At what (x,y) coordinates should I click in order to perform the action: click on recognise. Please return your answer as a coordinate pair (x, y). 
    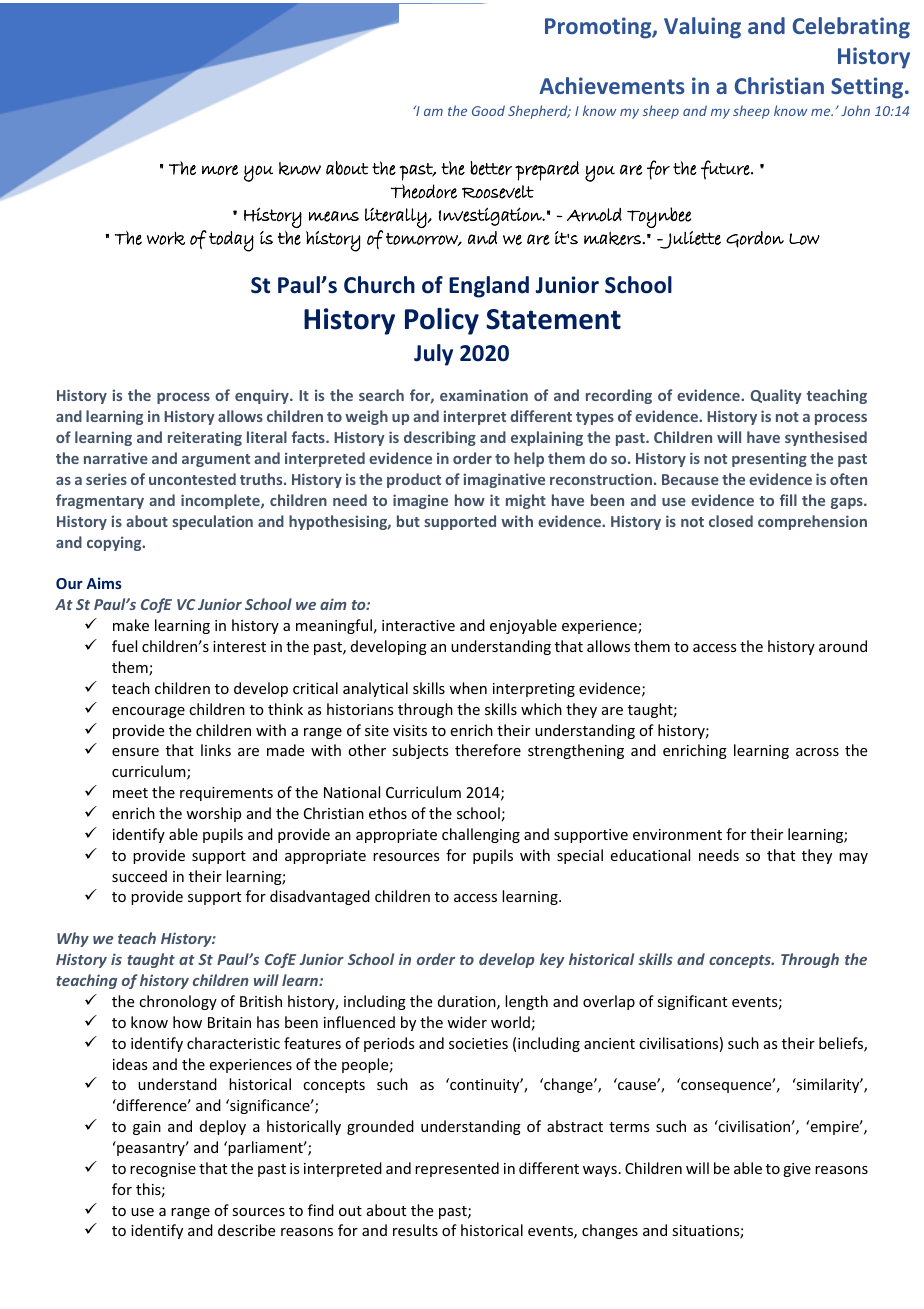
    Looking at the image, I should click on (163, 1170).
